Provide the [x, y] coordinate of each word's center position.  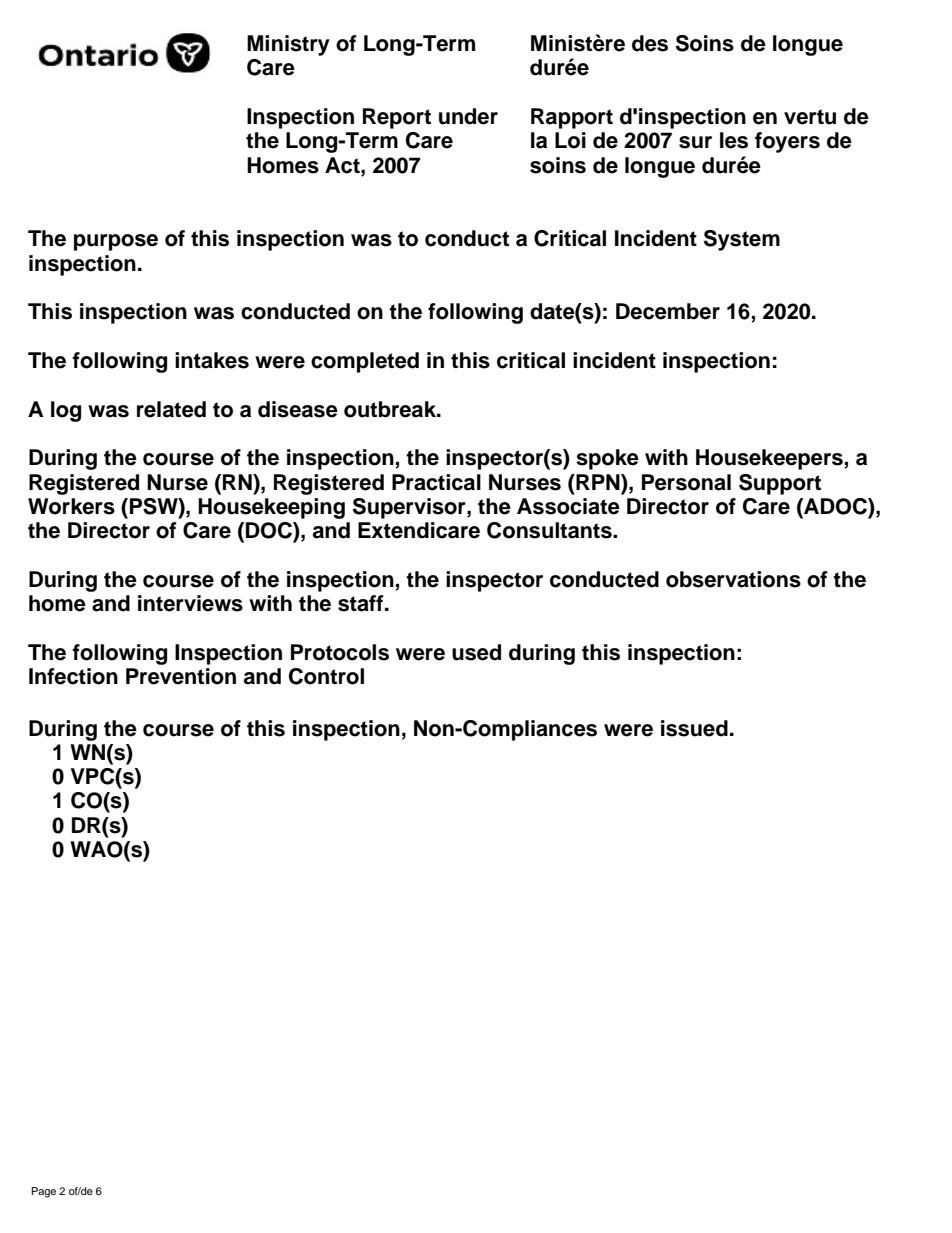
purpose [116, 242]
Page [44, 1192]
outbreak [391, 409]
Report [397, 118]
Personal [686, 482]
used [476, 652]
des [650, 43]
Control [326, 676]
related [171, 409]
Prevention [181, 676]
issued [694, 728]
